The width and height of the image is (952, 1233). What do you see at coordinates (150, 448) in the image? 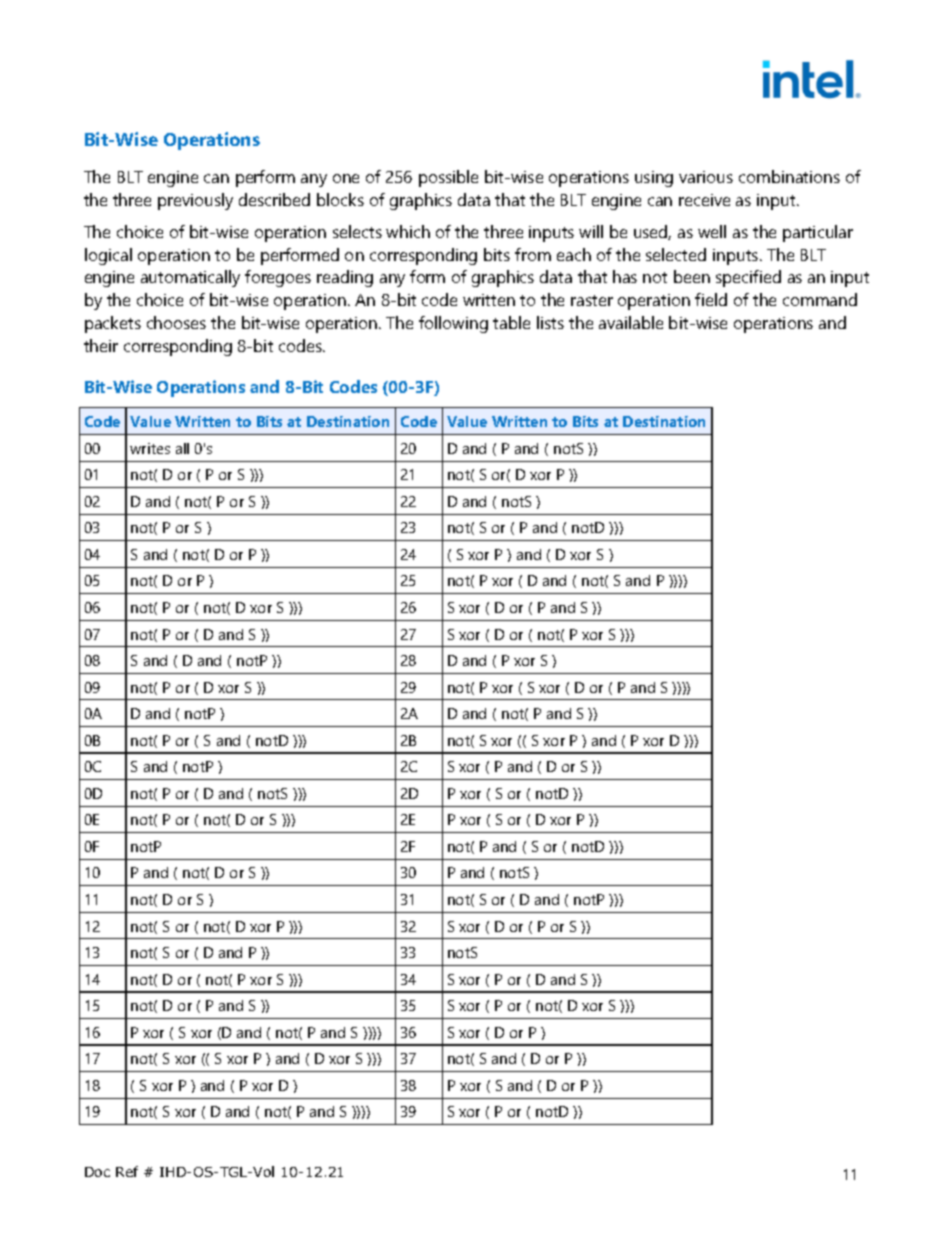
I see `writes` at bounding box center [150, 448].
